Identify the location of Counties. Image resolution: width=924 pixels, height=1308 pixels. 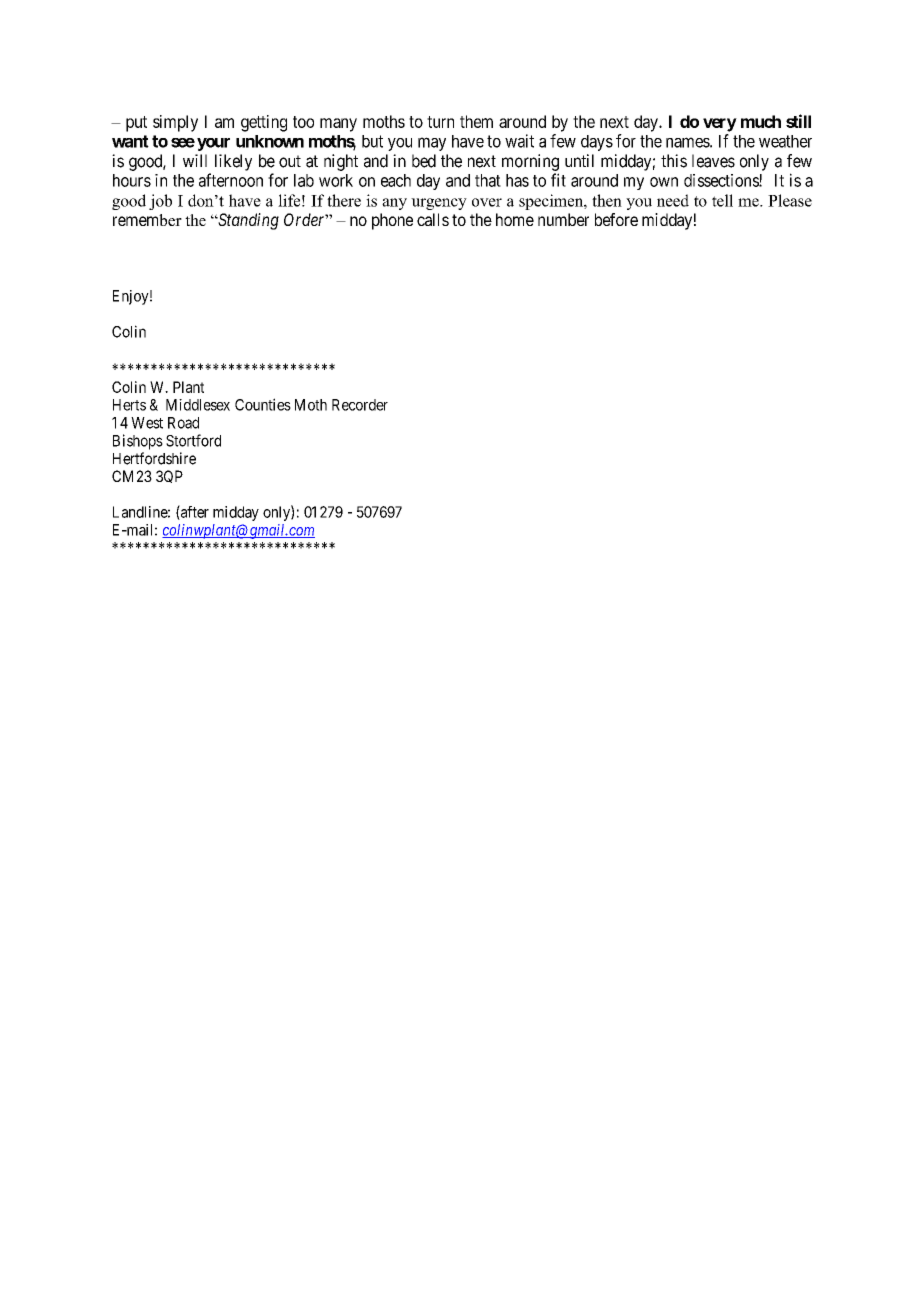
(263, 404).
